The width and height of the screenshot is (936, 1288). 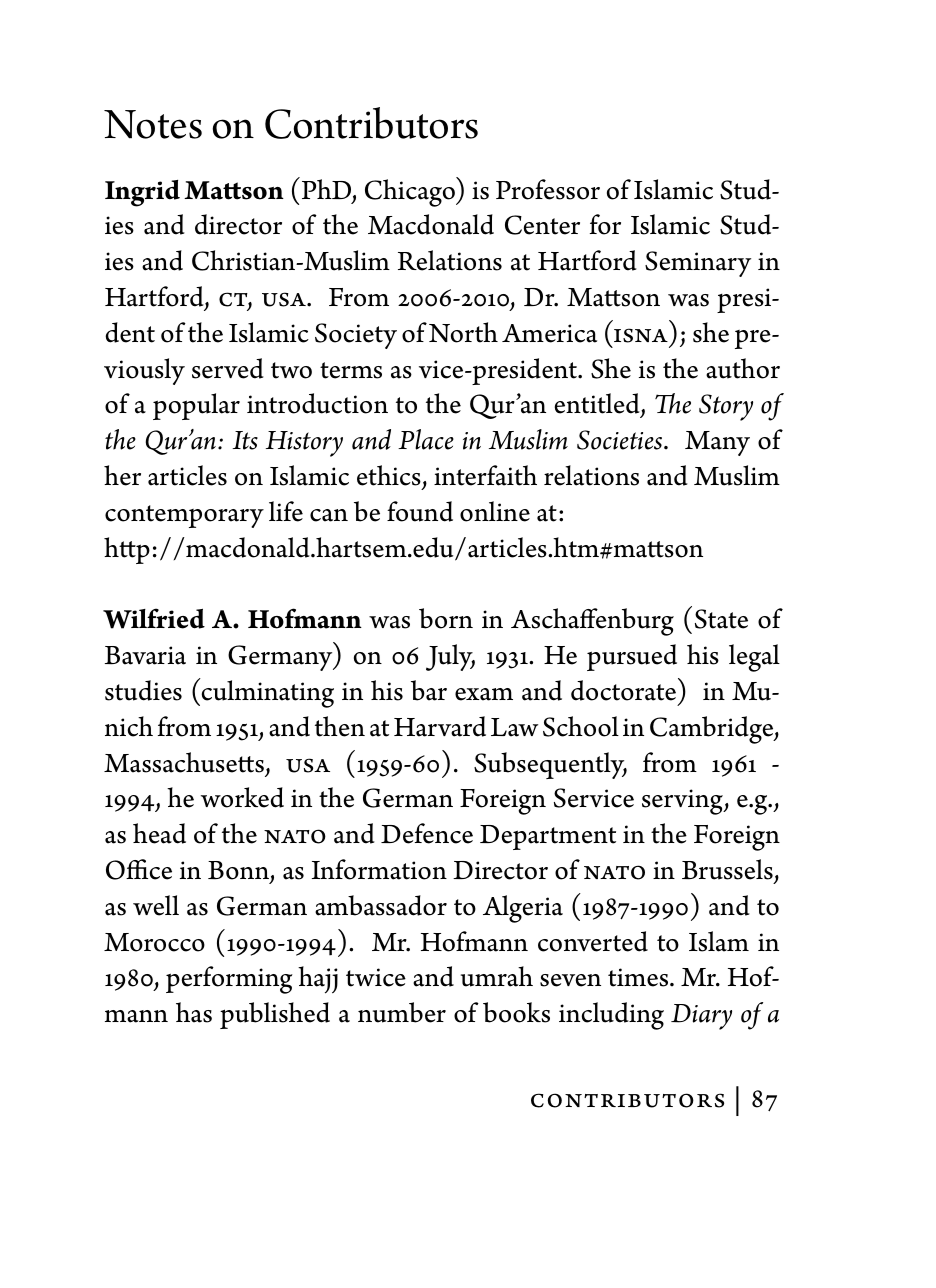 What do you see at coordinates (463, 332) in the screenshot?
I see `North` at bounding box center [463, 332].
